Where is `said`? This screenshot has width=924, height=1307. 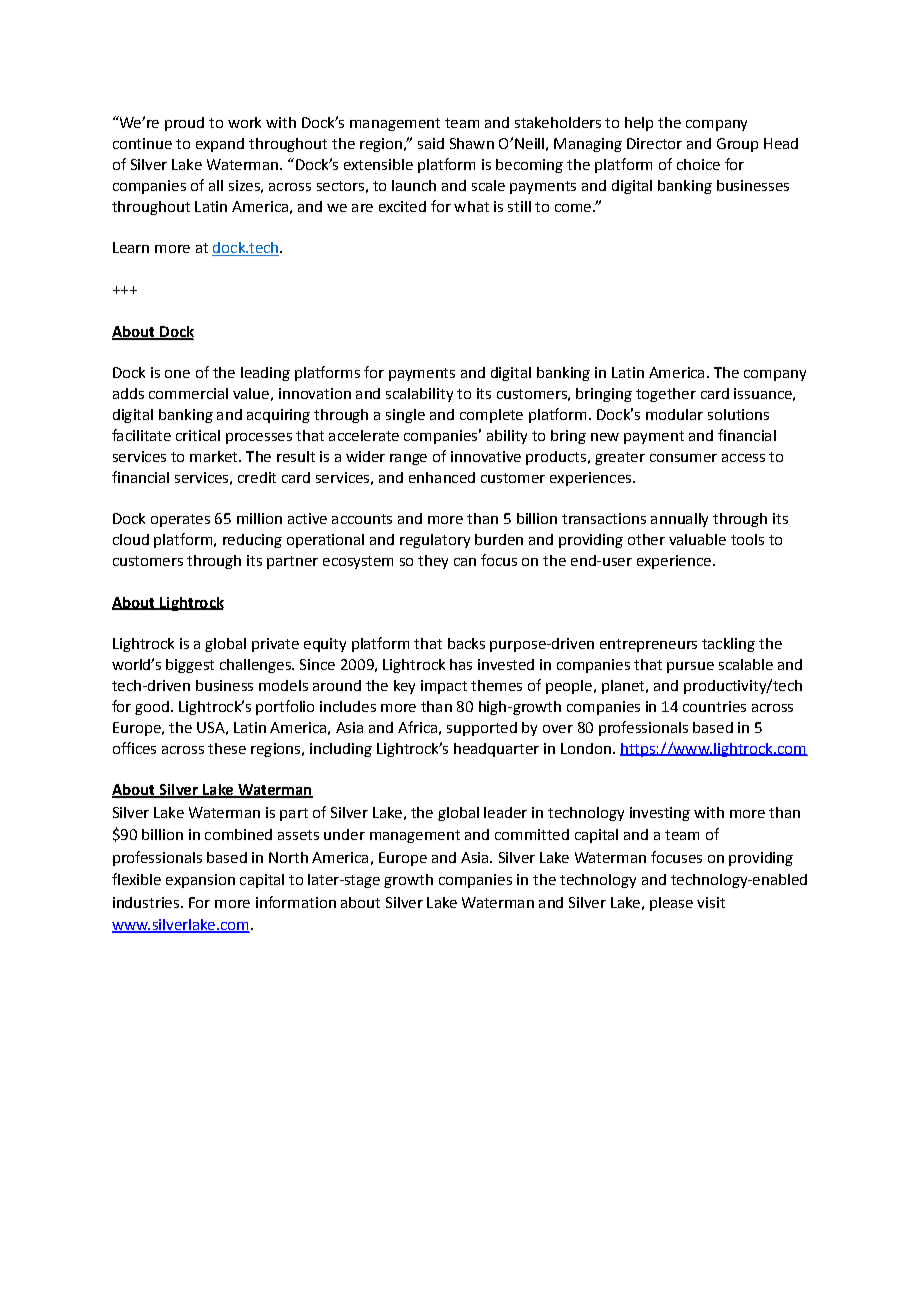
said is located at coordinates (431, 143).
